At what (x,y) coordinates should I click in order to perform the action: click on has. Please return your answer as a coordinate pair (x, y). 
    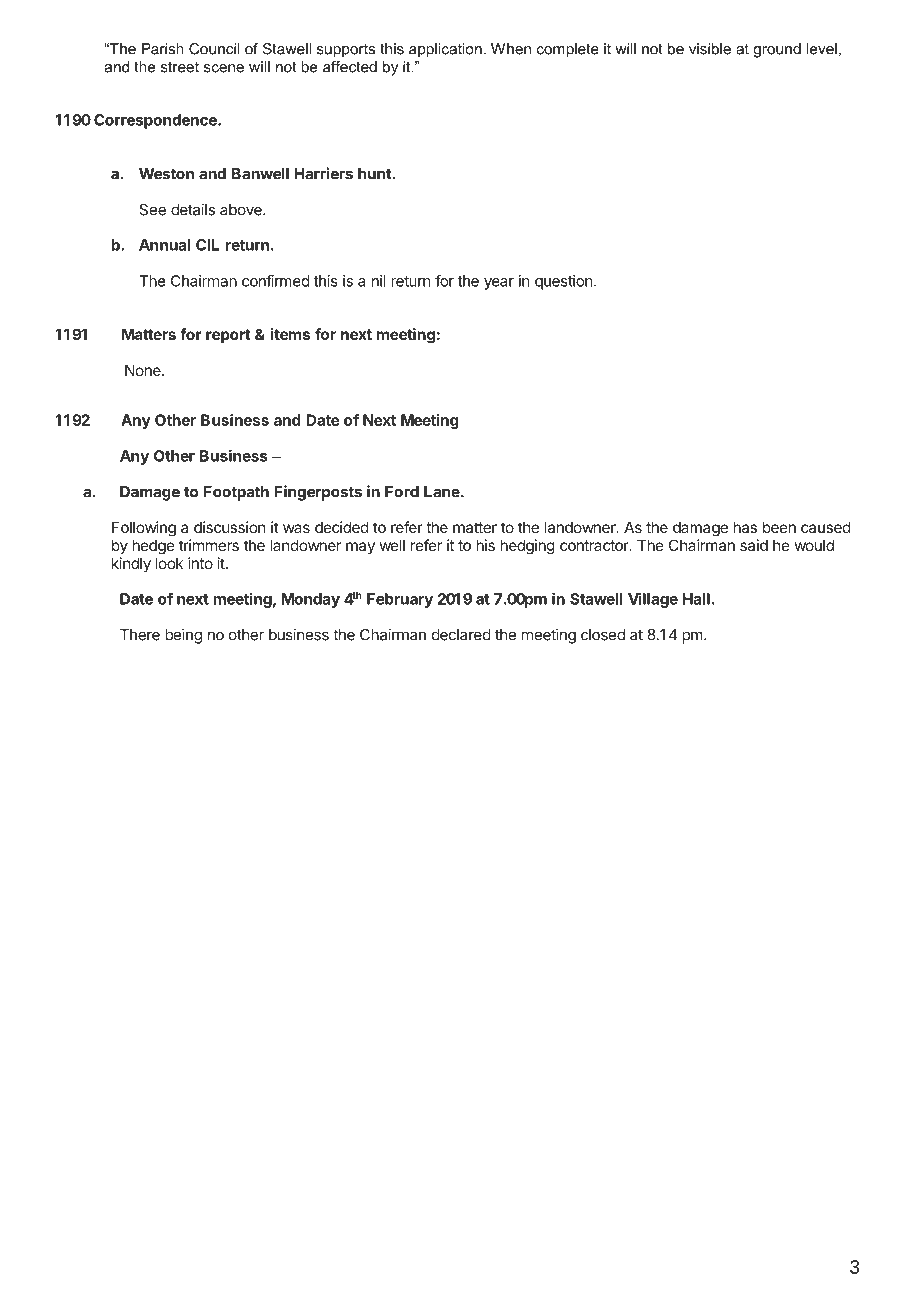
    Looking at the image, I should click on (745, 527).
